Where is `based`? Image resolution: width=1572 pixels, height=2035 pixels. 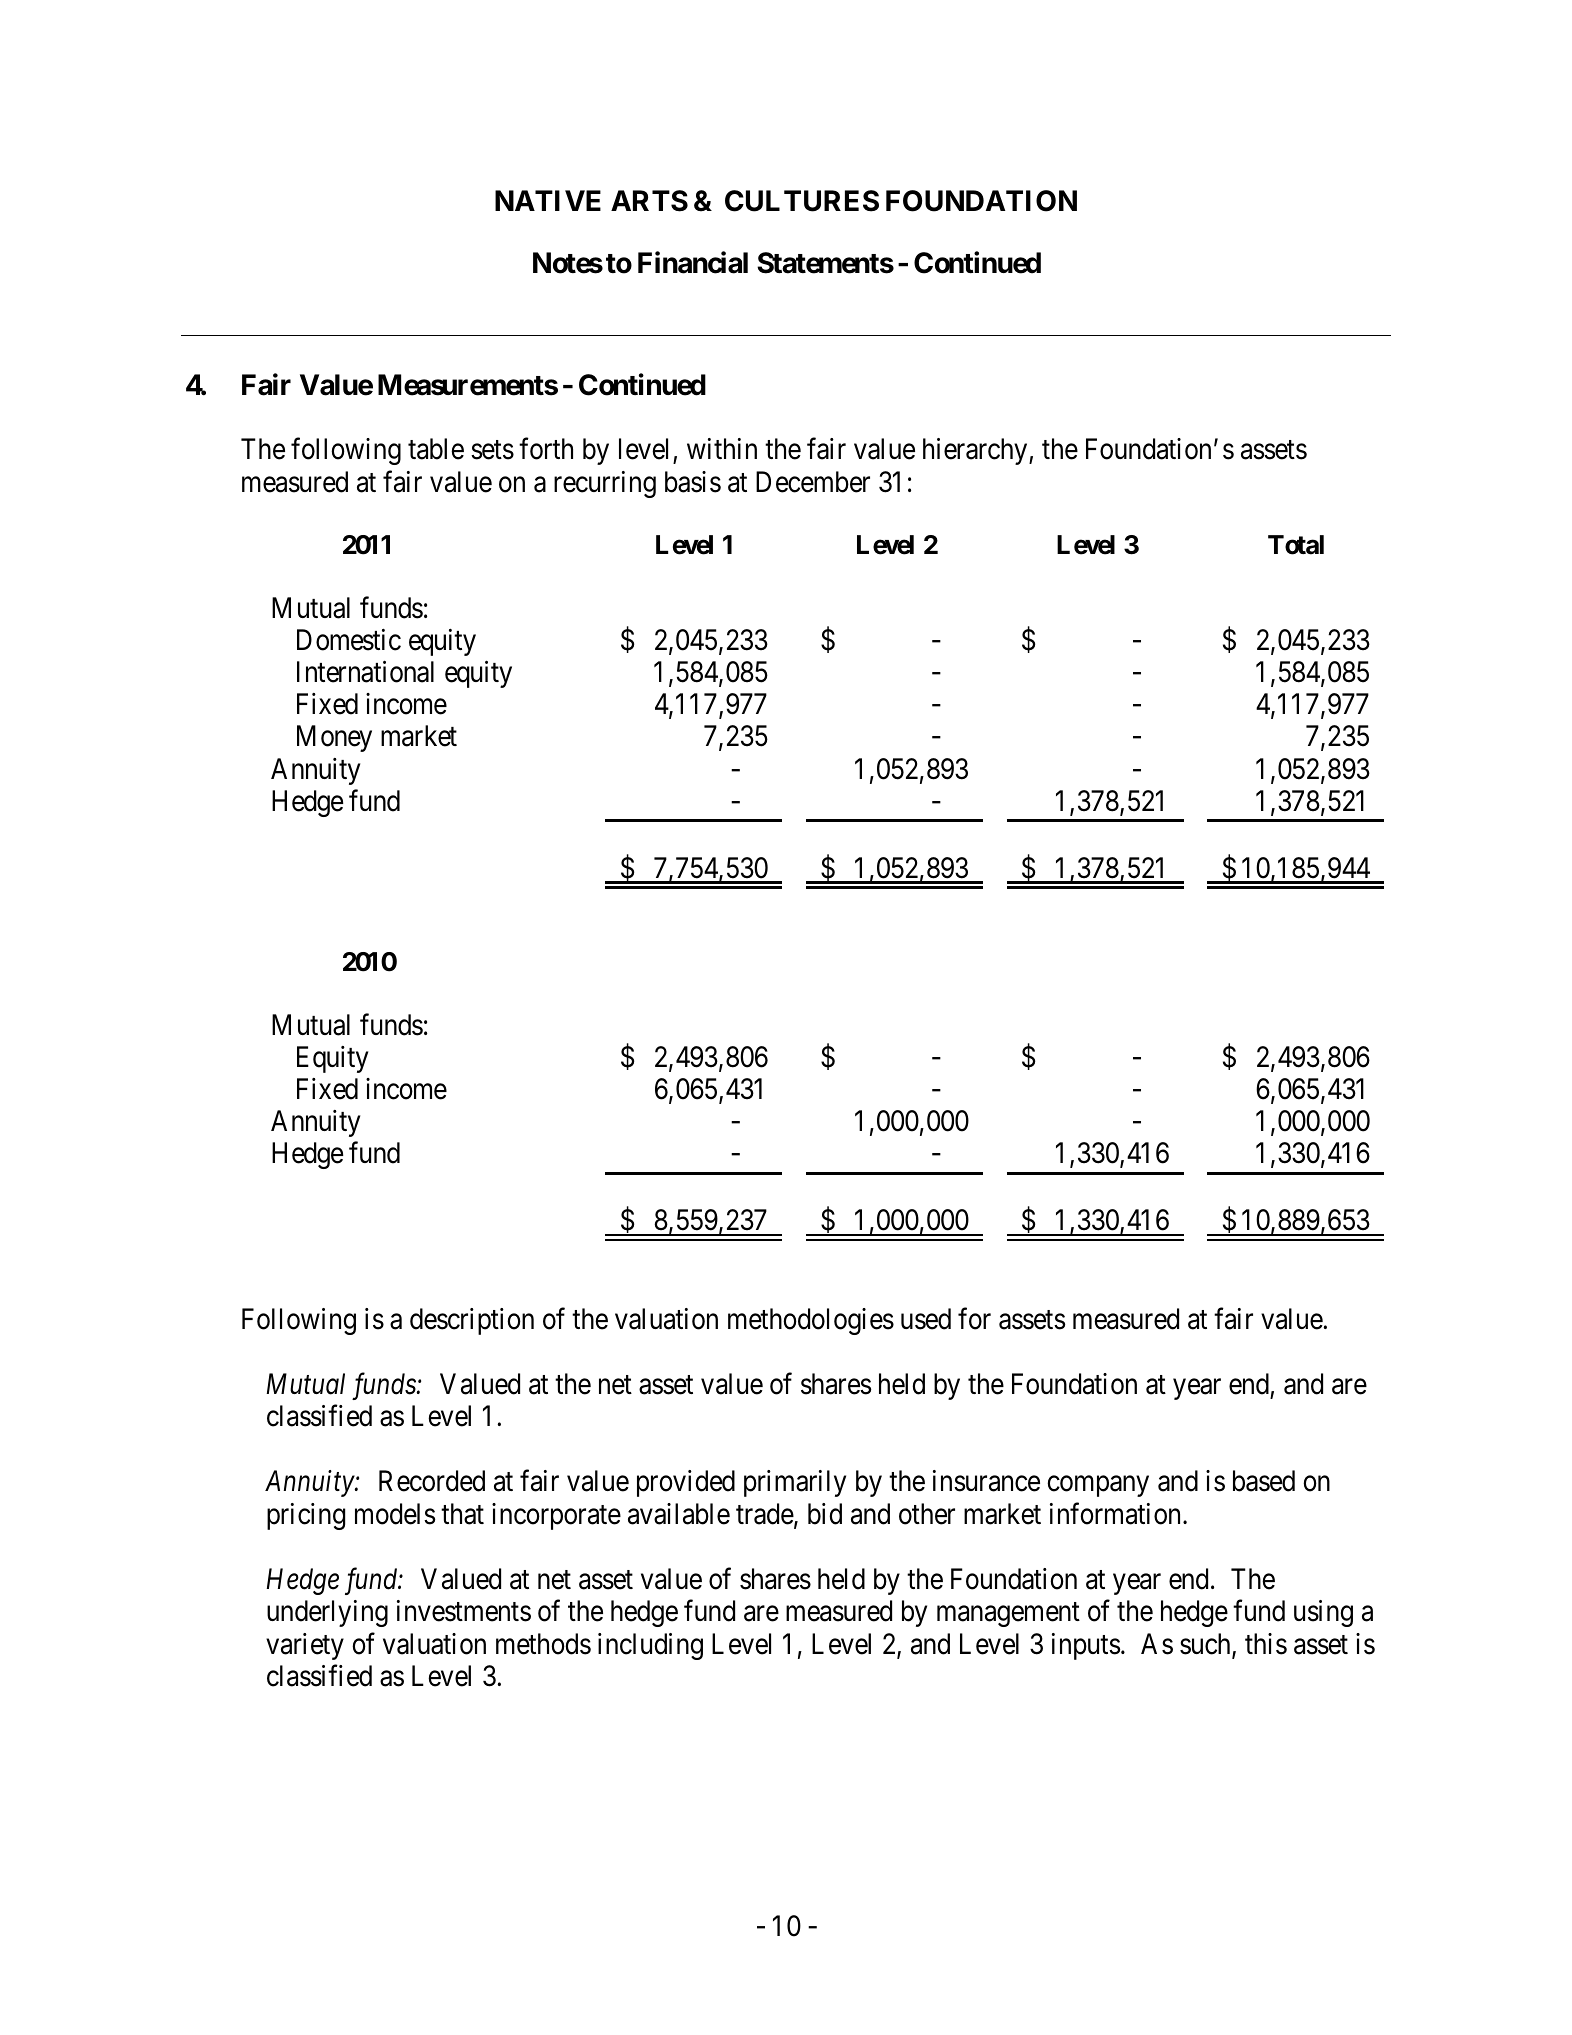
based is located at coordinates (1264, 1481).
